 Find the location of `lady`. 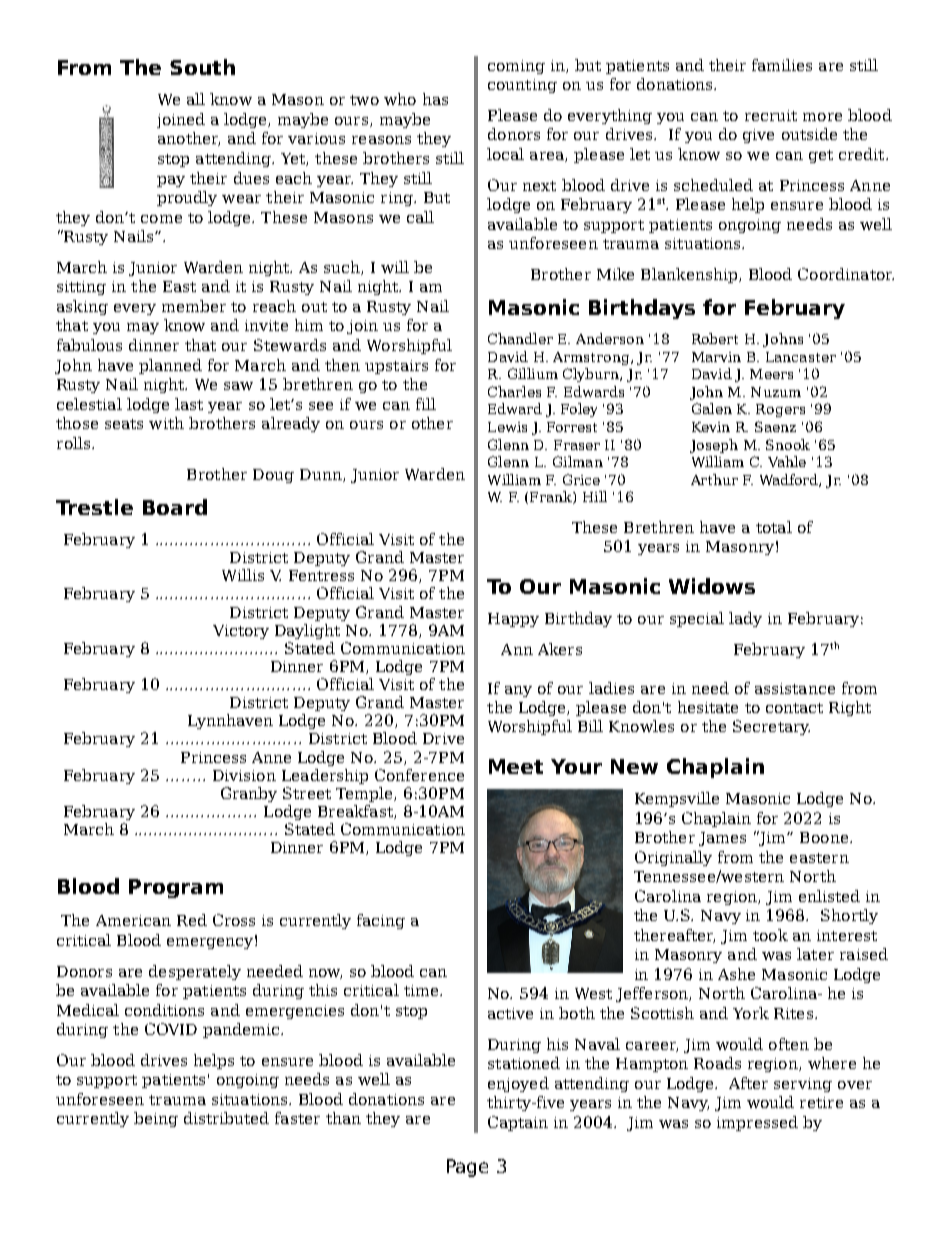

lady is located at coordinates (745, 619).
